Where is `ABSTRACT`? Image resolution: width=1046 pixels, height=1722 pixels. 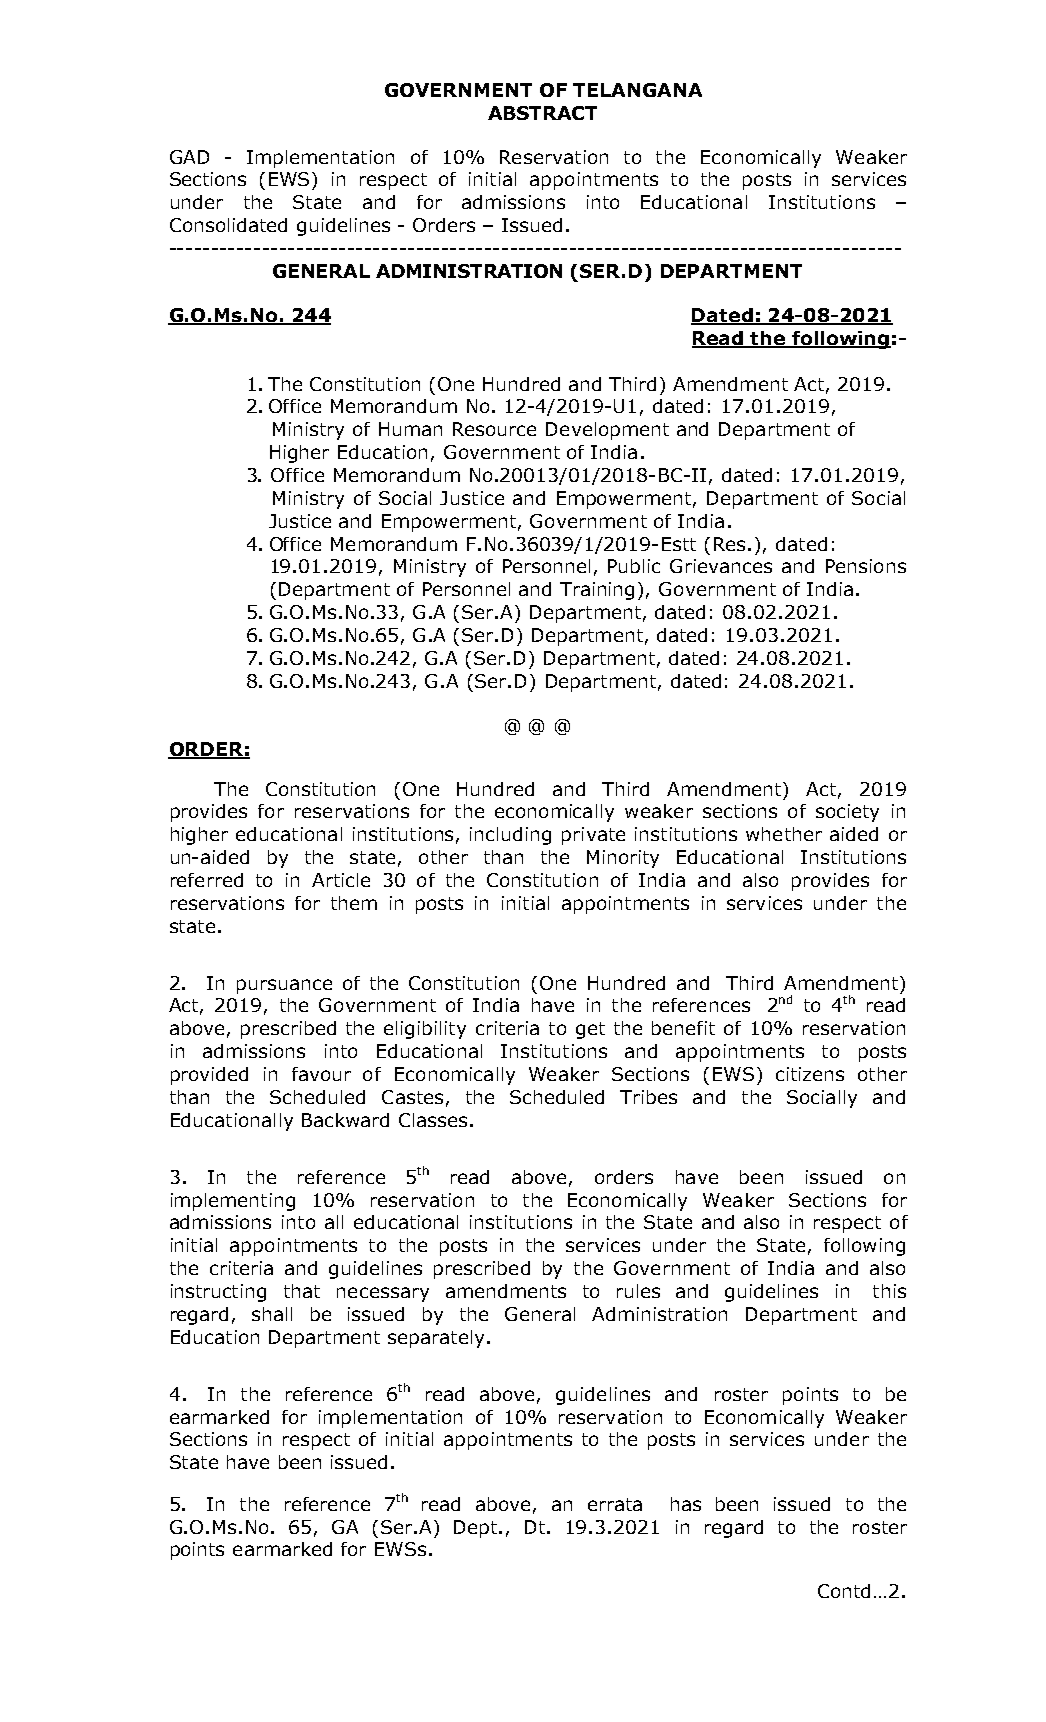 ABSTRACT is located at coordinates (542, 113).
